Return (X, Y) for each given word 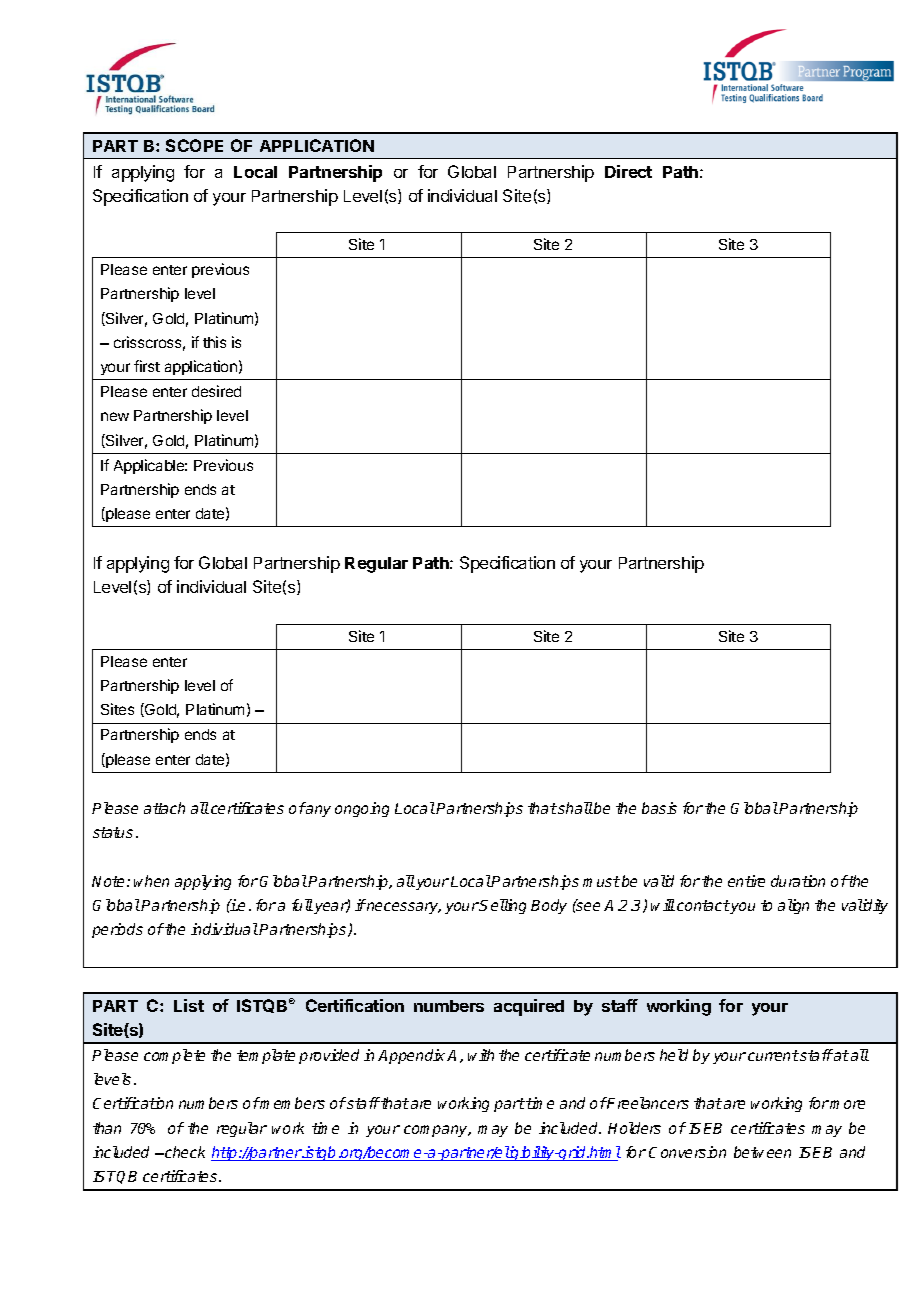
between (762, 1152)
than (107, 1128)
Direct (628, 171)
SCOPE (194, 145)
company (437, 1131)
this (214, 342)
